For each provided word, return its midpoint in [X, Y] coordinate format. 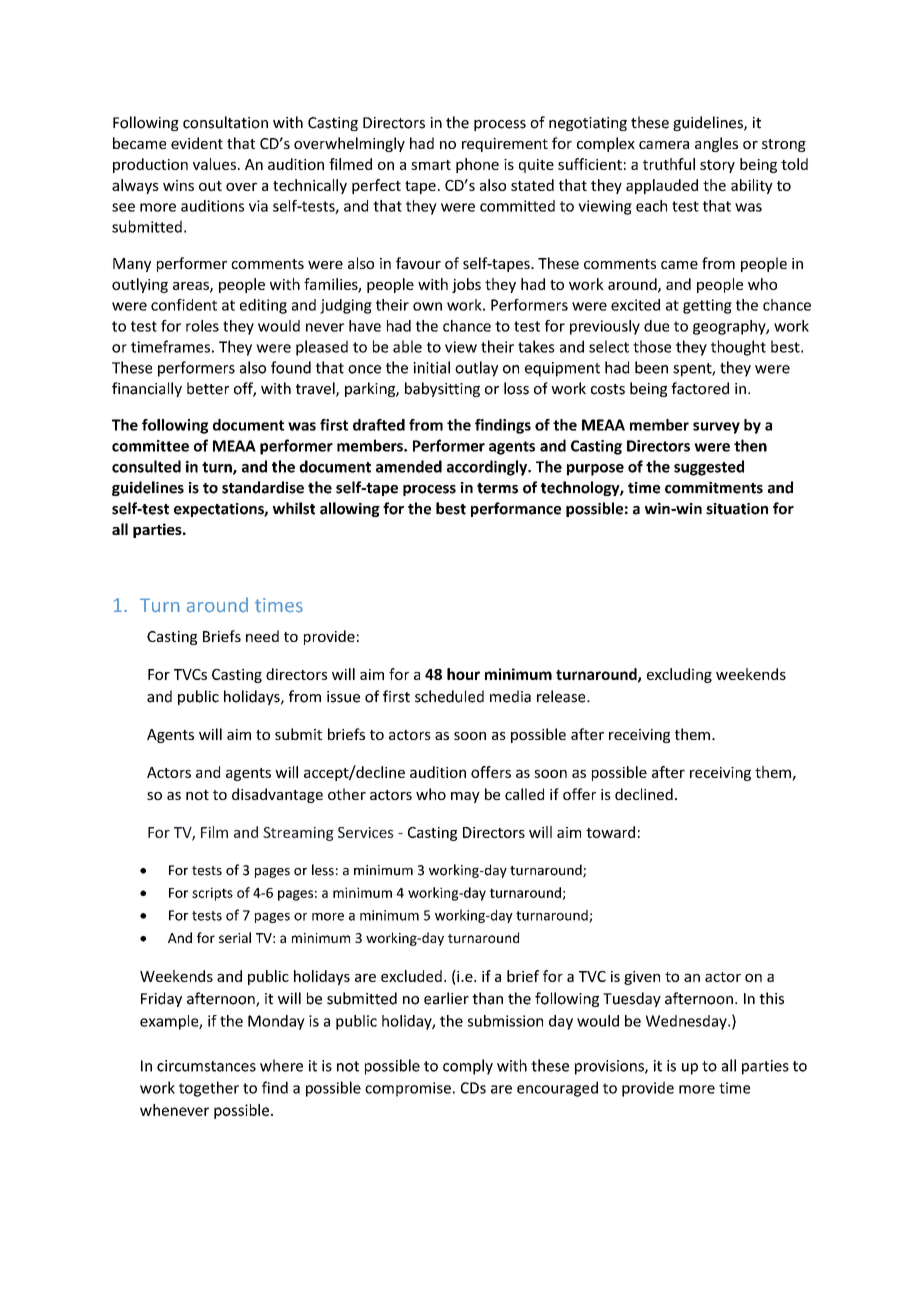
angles [716, 144]
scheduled [449, 696]
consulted [146, 466]
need [262, 636]
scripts [212, 894]
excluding [679, 675]
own [427, 306]
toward [610, 832]
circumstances [206, 1066]
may [465, 797]
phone [477, 165]
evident [197, 143]
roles [202, 326]
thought [738, 348]
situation [737, 509]
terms [497, 488]
